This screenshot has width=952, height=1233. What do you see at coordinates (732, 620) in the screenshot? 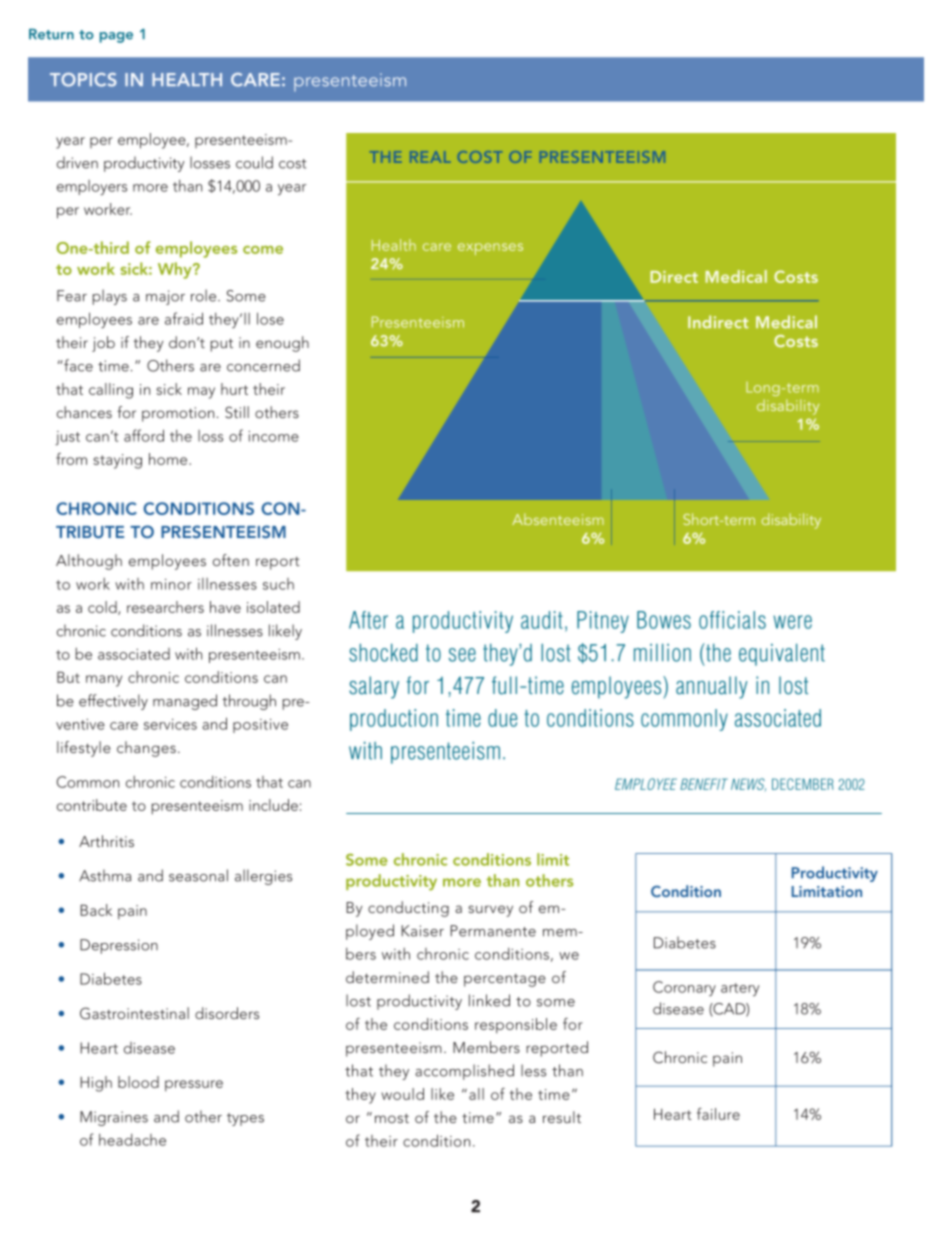
I see `officials` at bounding box center [732, 620].
